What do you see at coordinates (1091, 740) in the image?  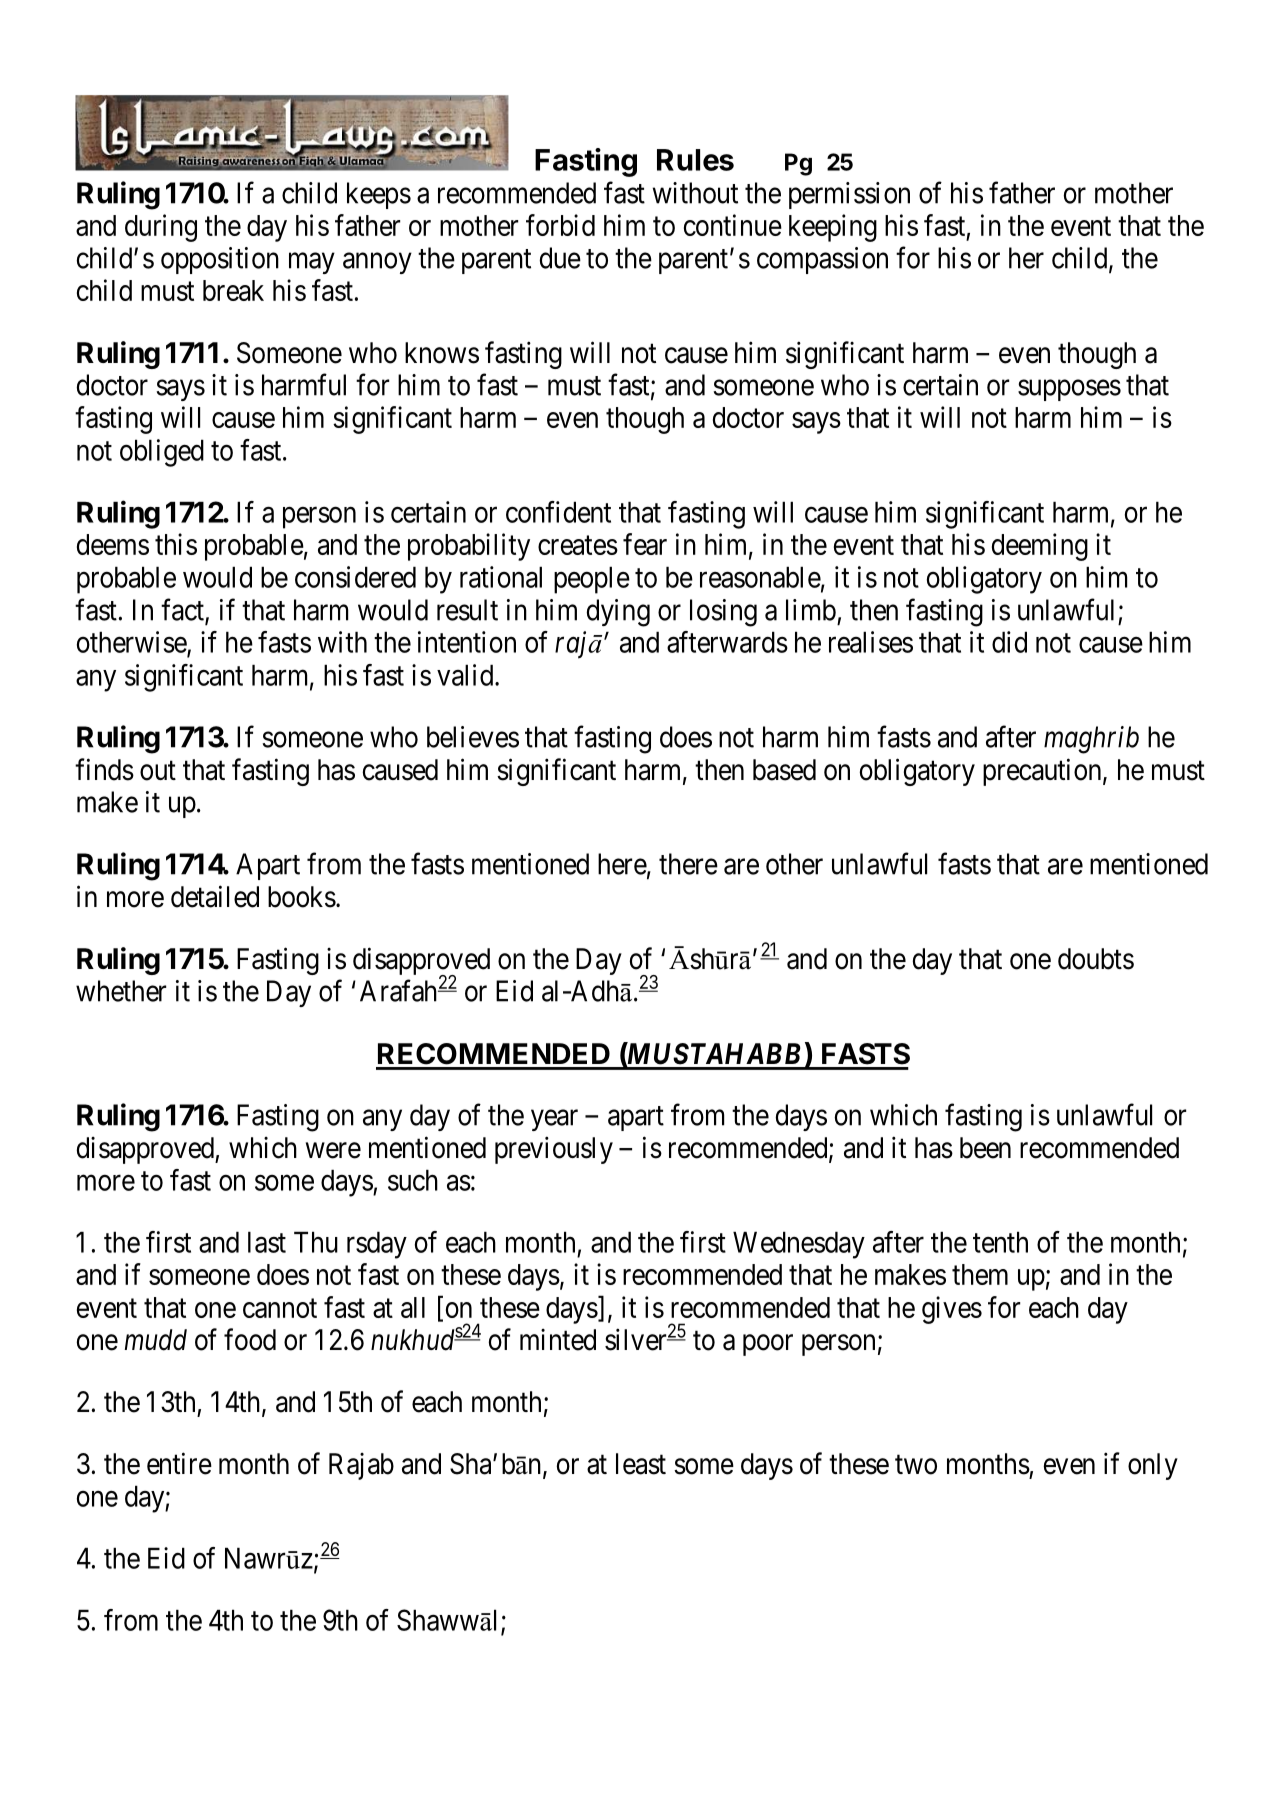 I see `maghrib` at bounding box center [1091, 740].
